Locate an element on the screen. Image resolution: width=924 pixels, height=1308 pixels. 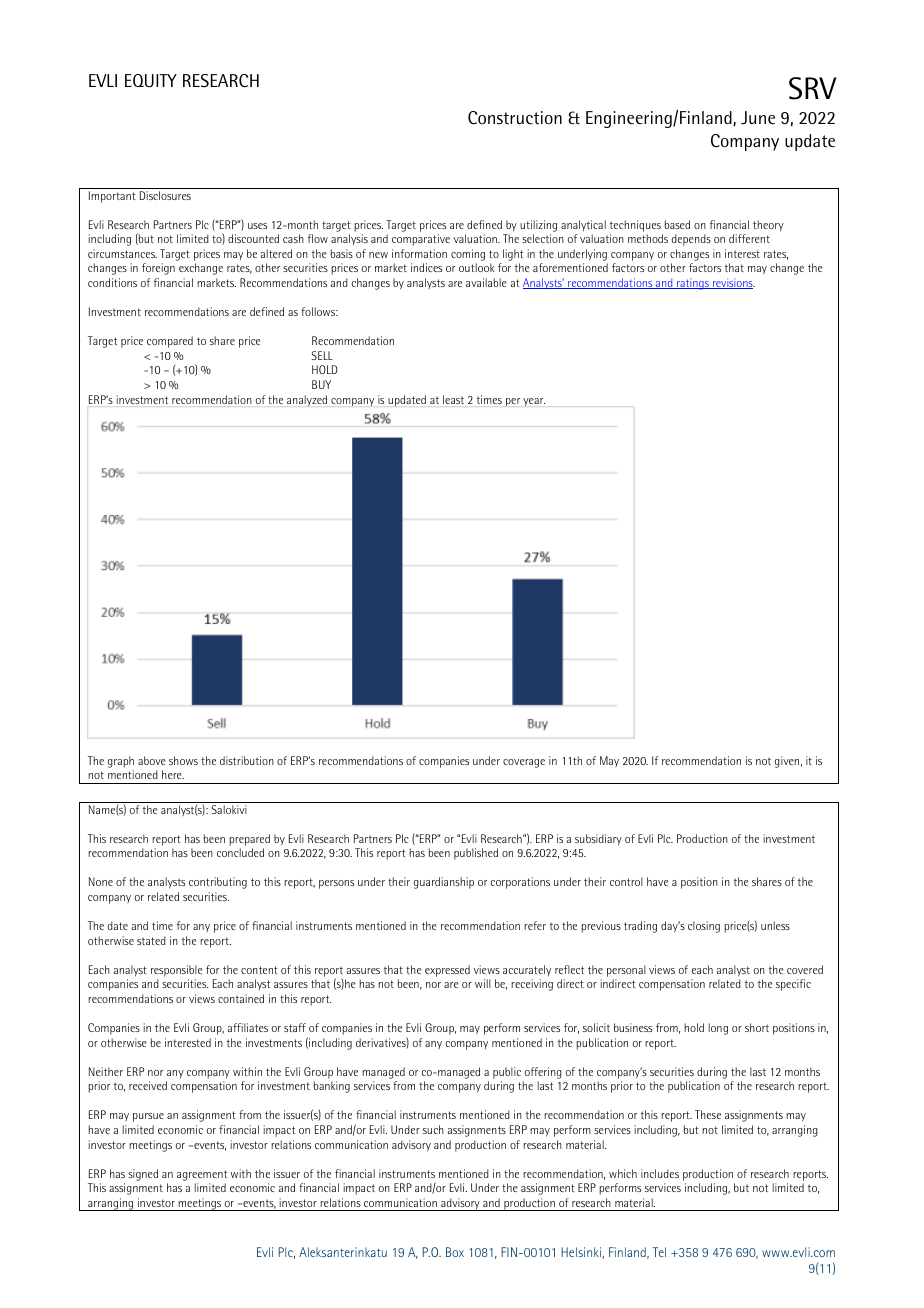
analyzed is located at coordinates (307, 400).
